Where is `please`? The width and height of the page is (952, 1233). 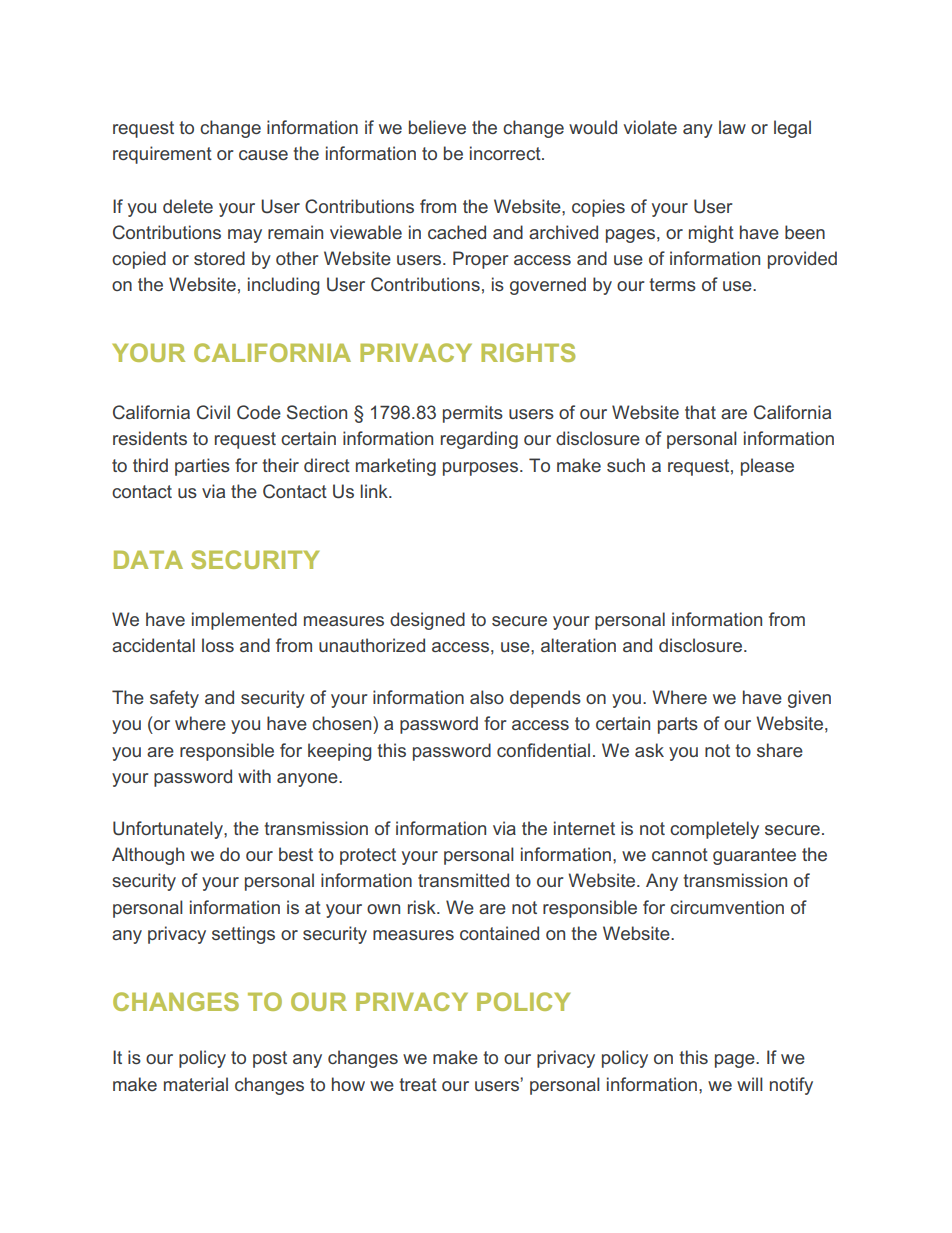 please is located at coordinates (767, 467).
